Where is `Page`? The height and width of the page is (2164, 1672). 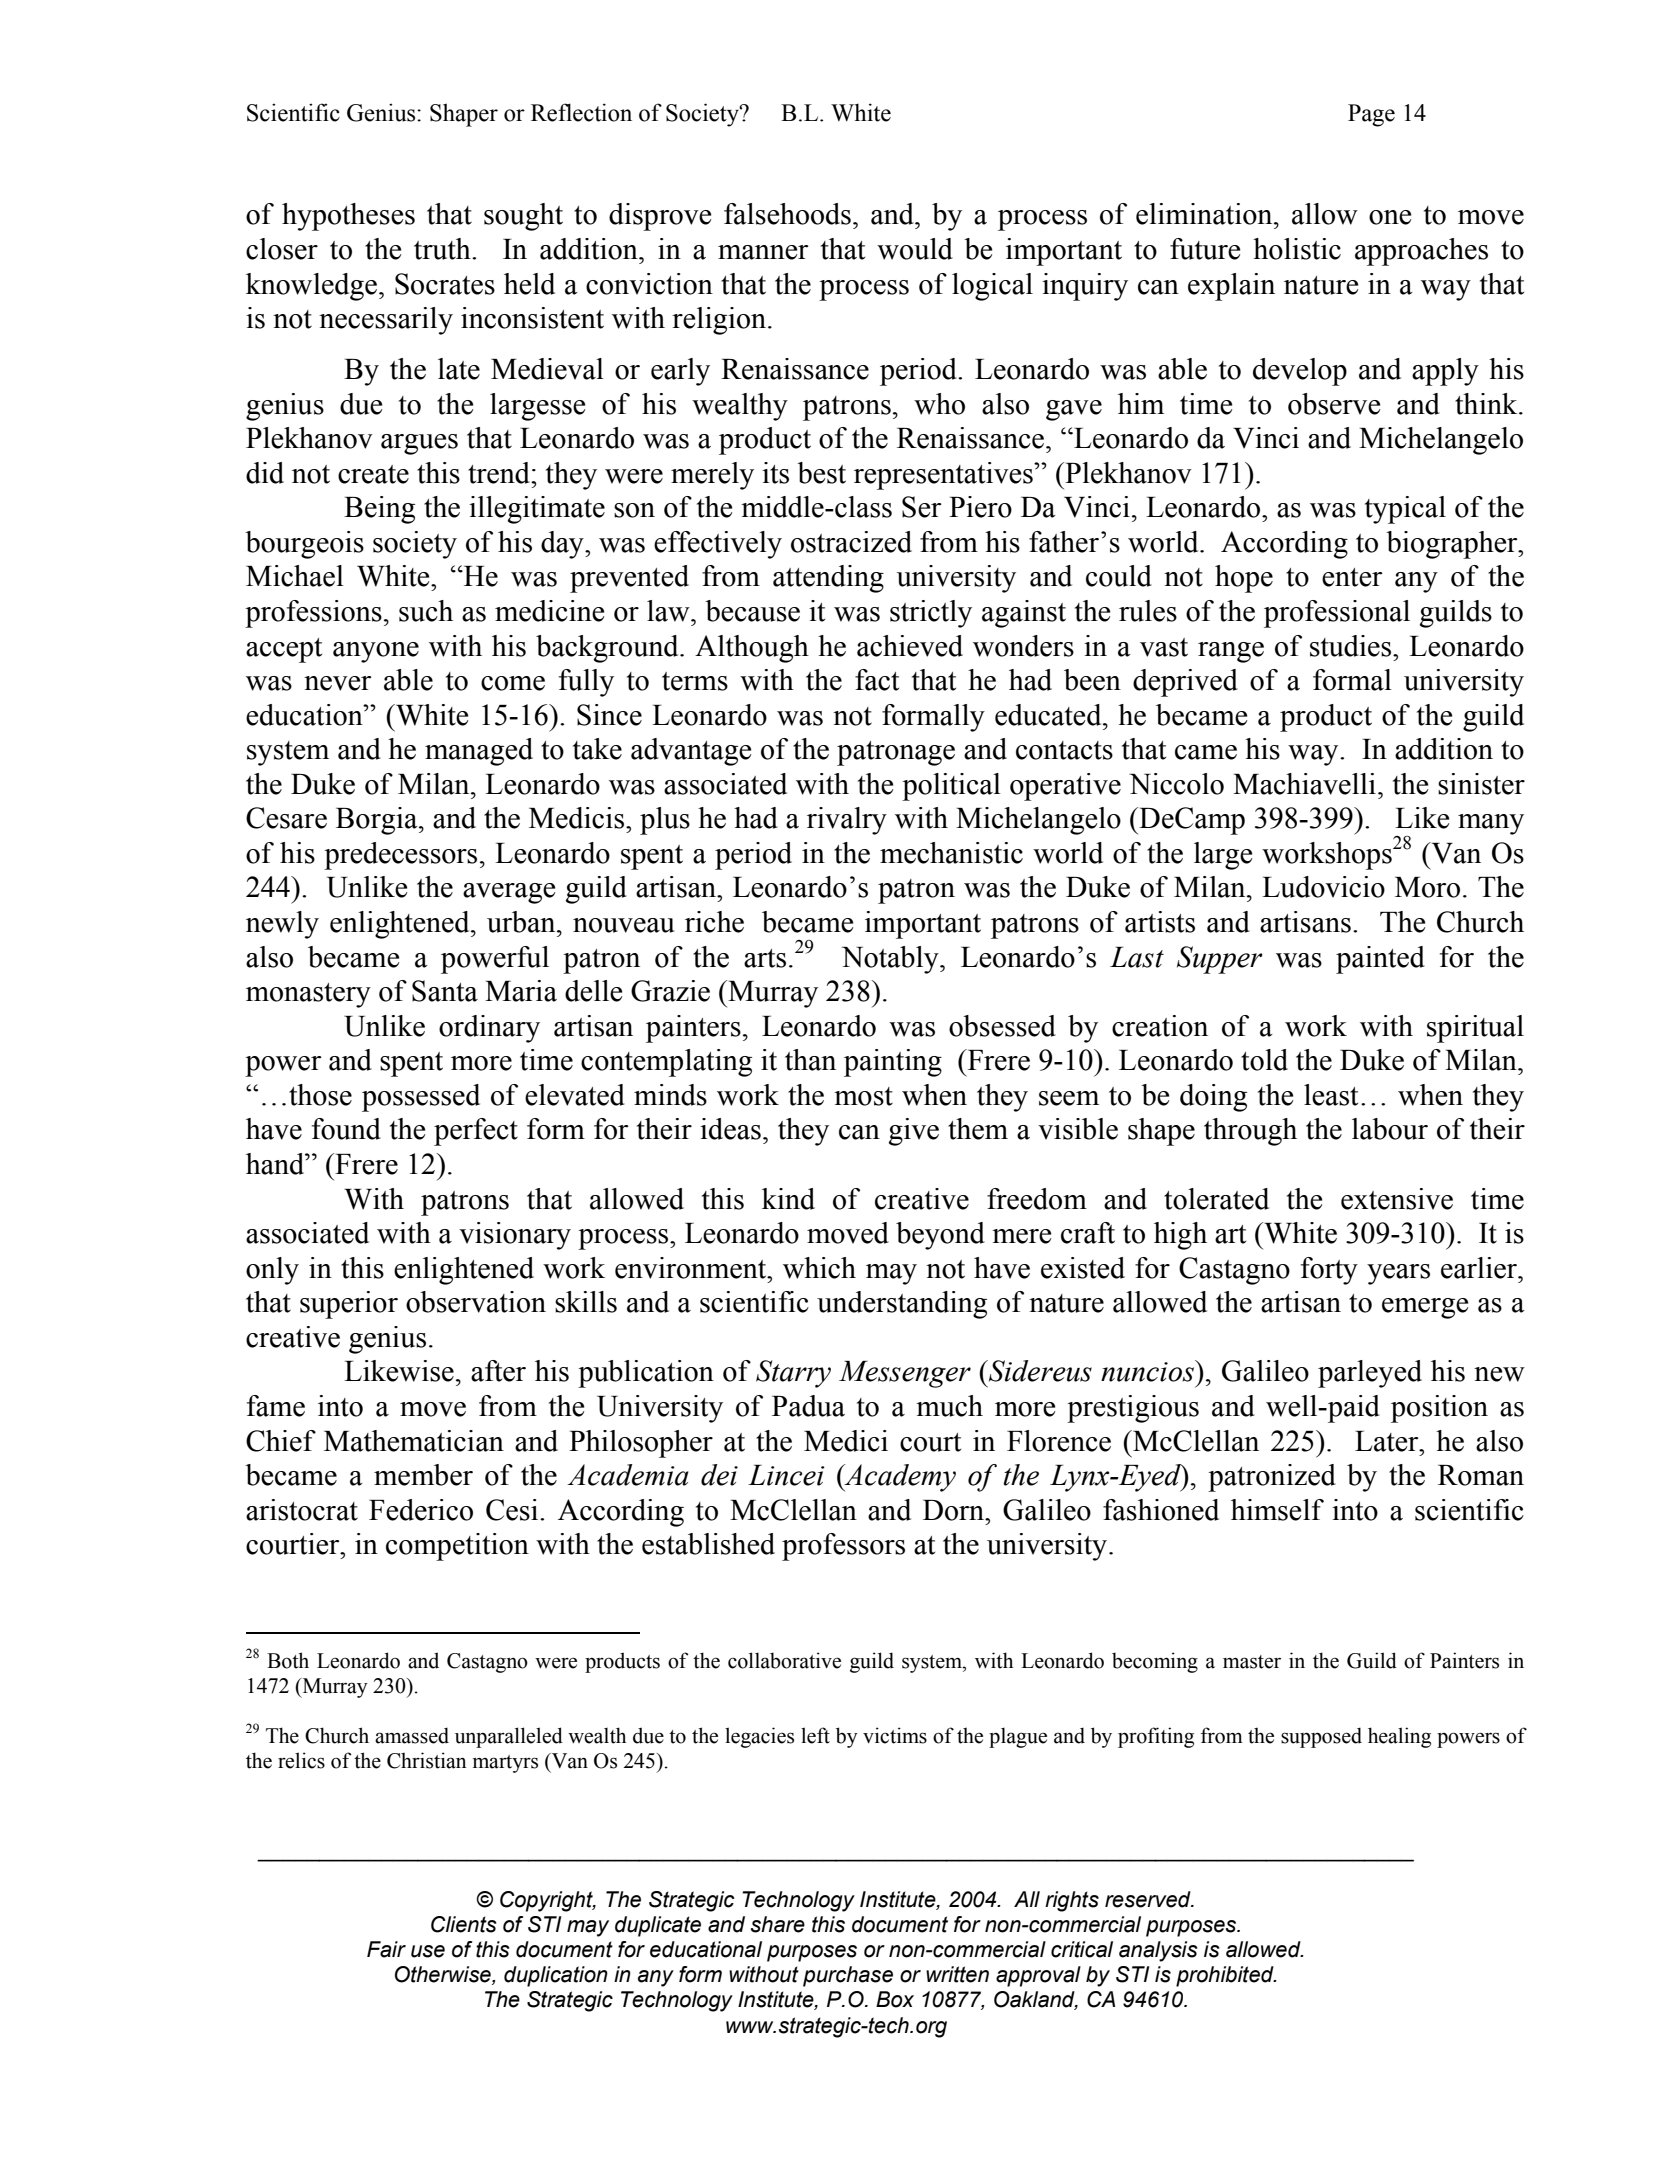 Page is located at coordinates (1371, 115).
